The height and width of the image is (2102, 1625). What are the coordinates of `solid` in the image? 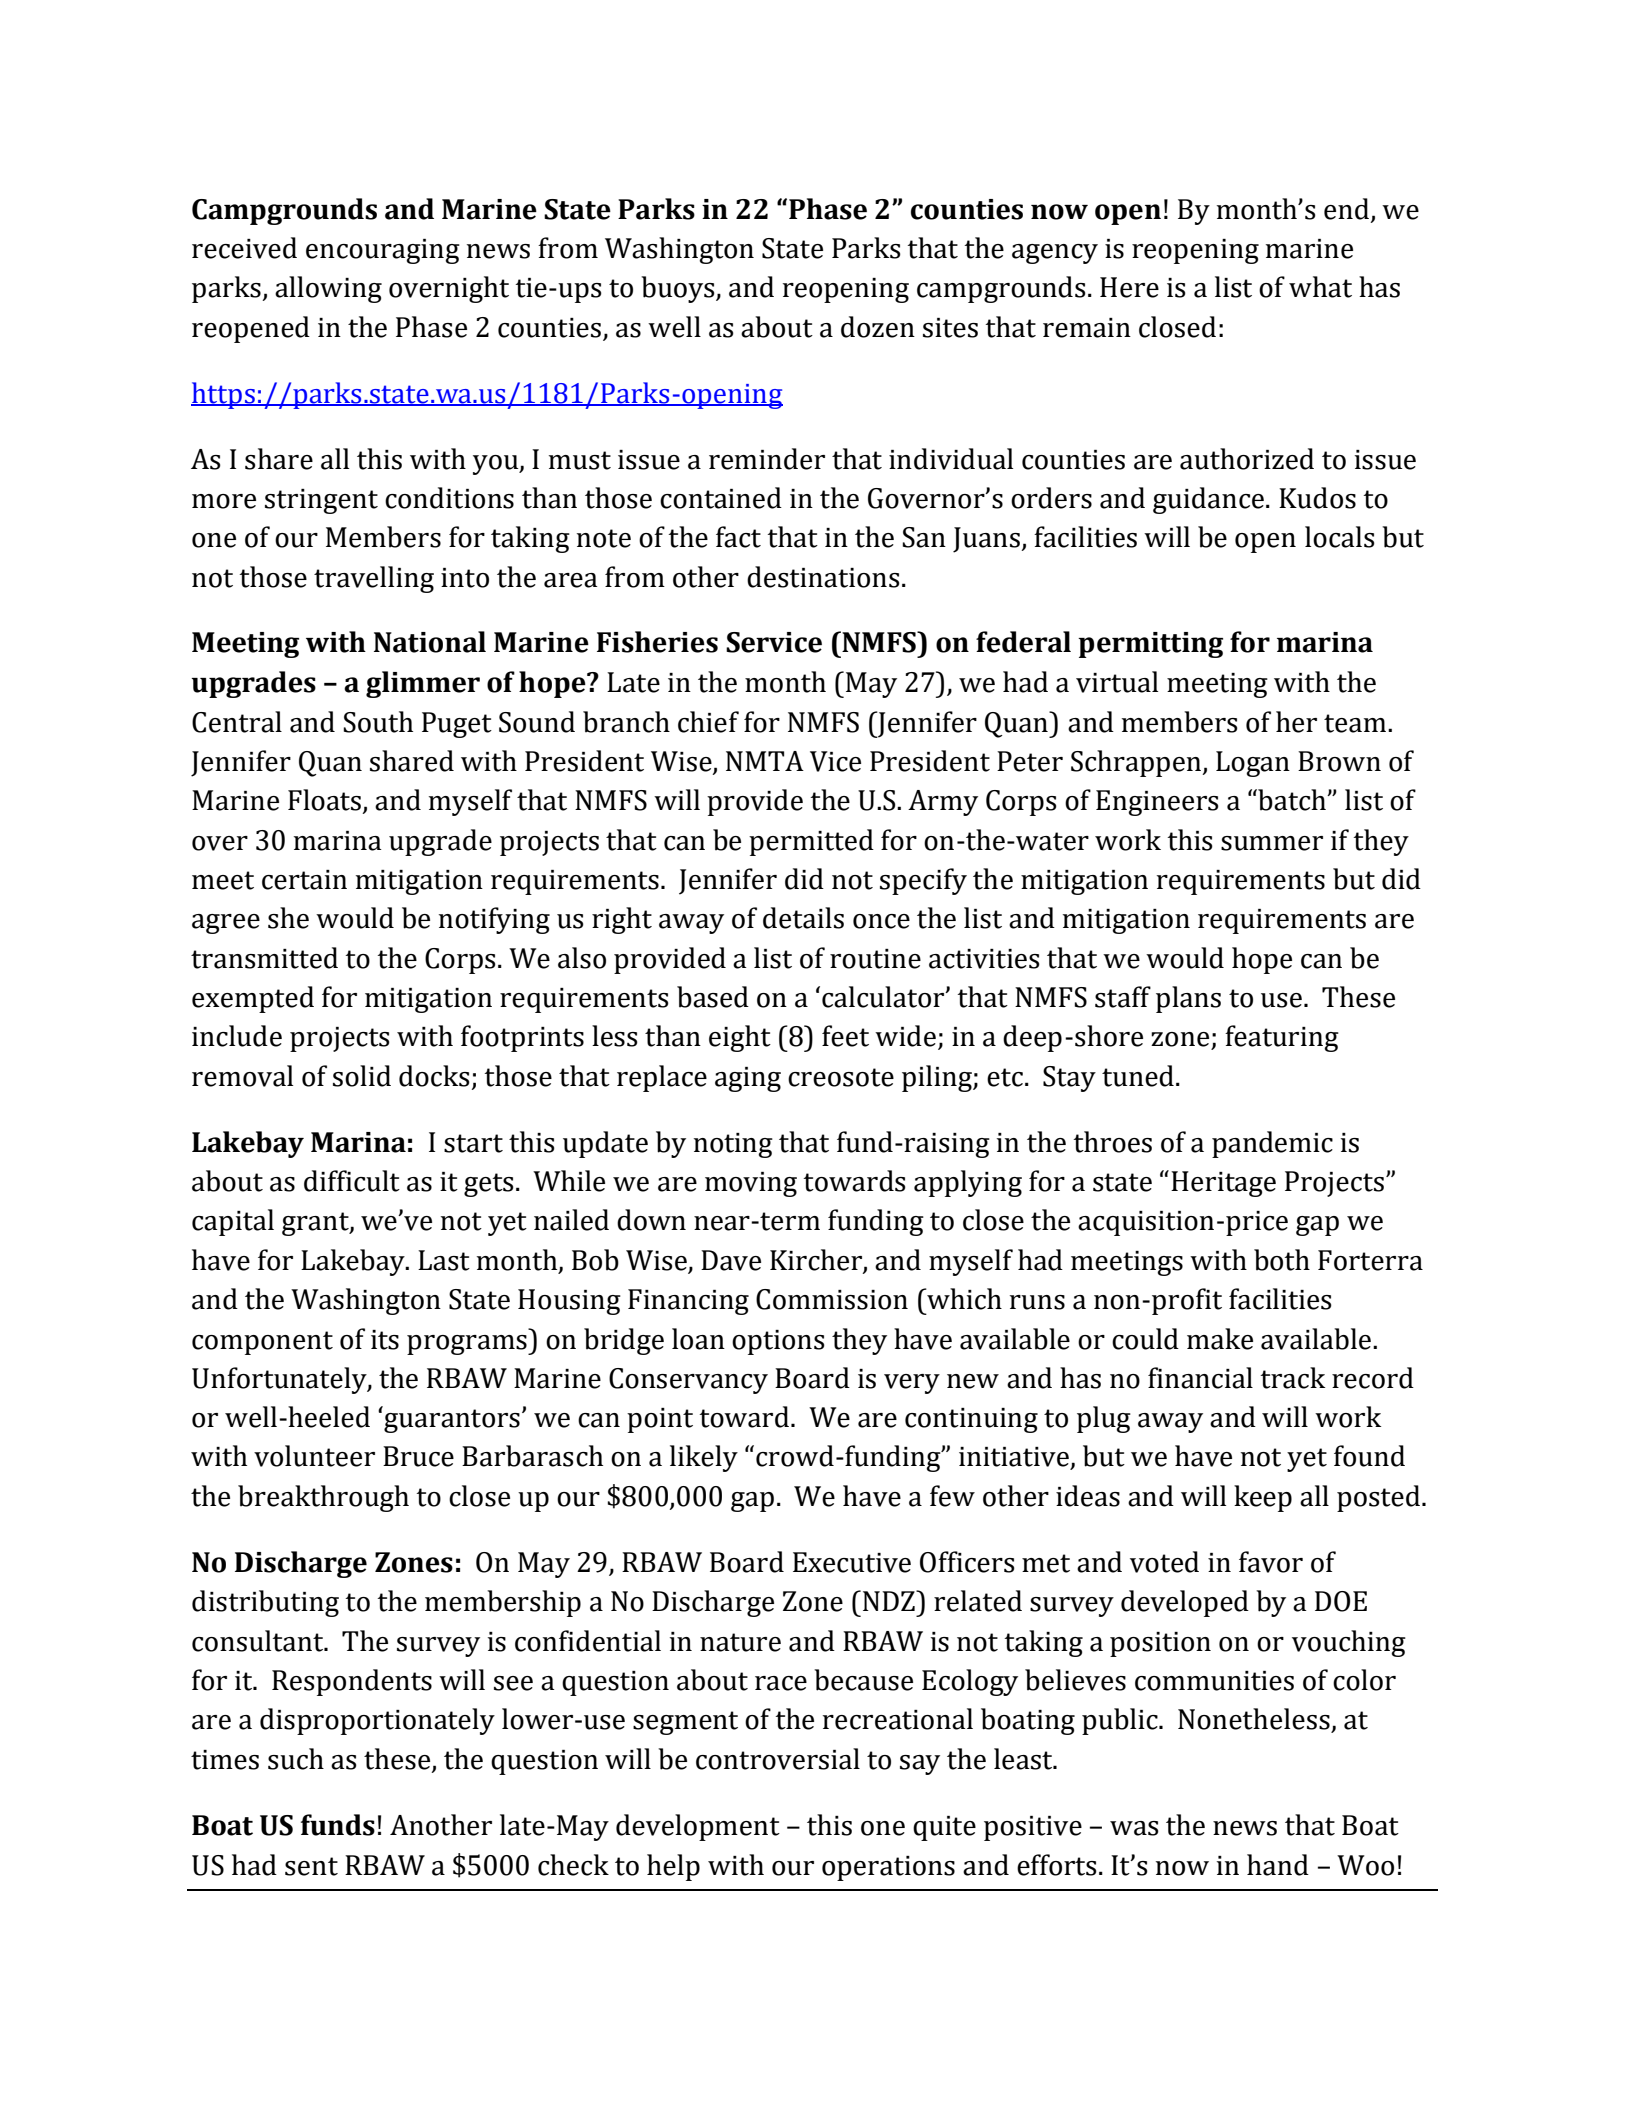 It's located at (362, 1076).
